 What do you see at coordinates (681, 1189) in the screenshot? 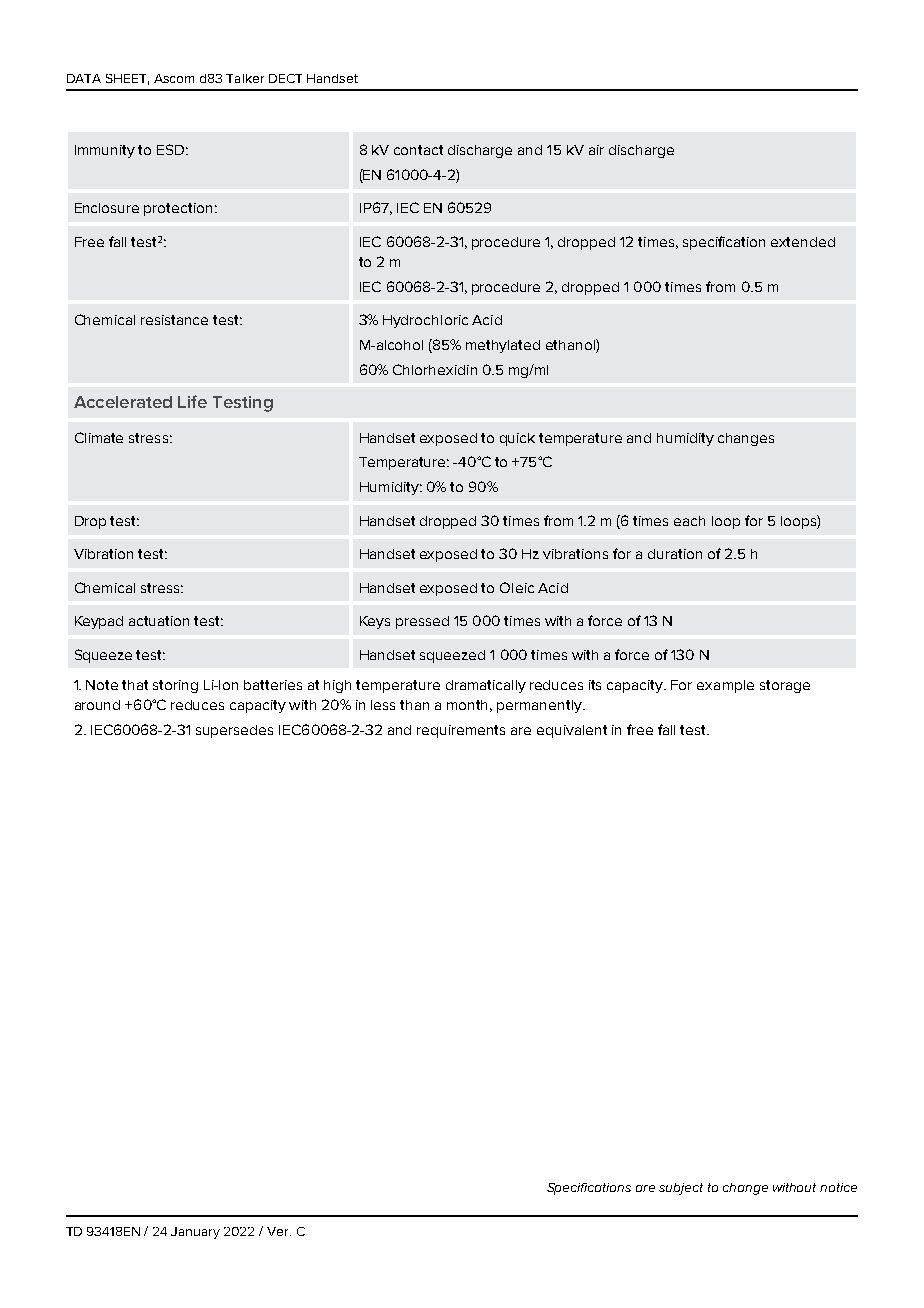
I see `subject` at bounding box center [681, 1189].
